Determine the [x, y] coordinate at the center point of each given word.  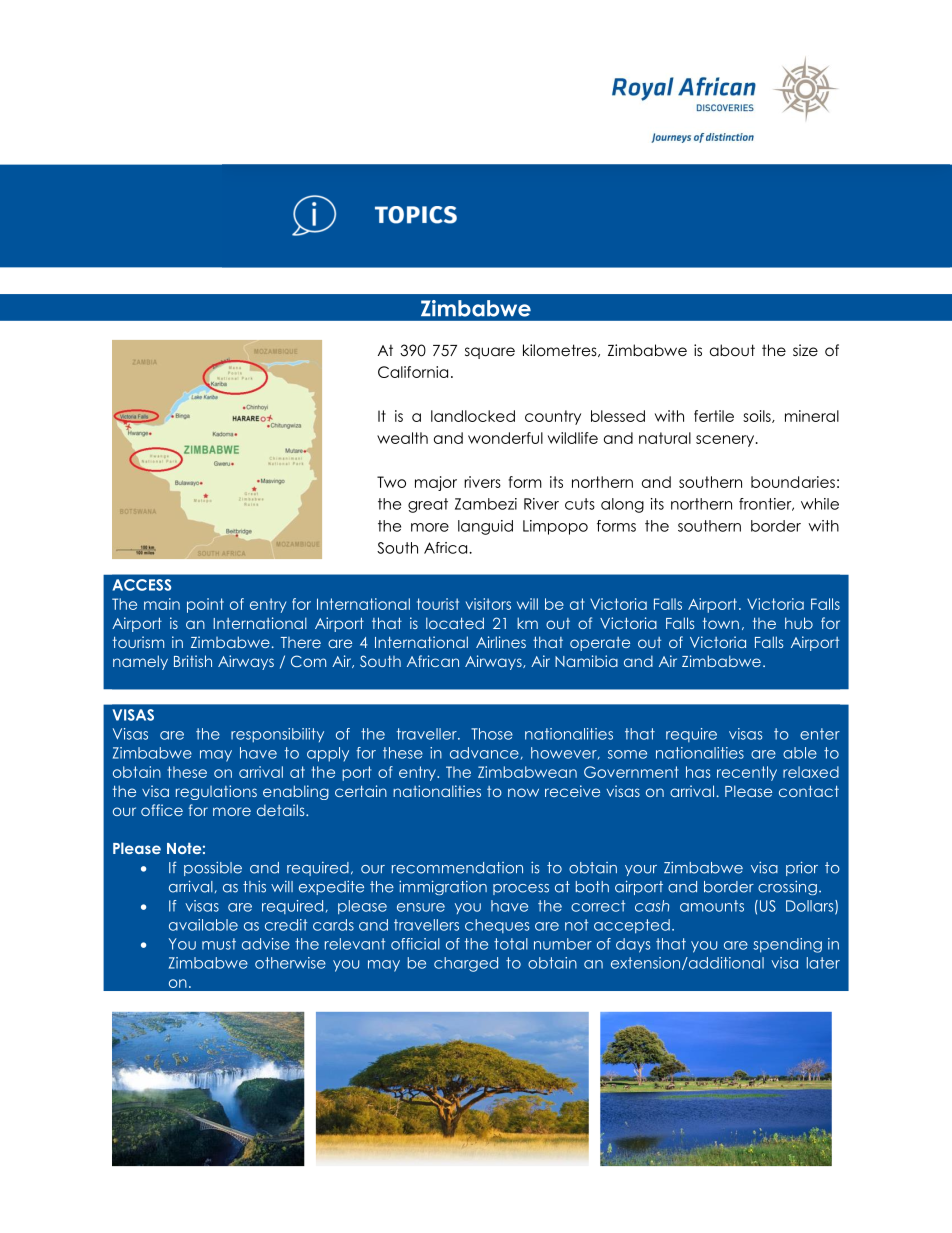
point [205, 605]
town [721, 623]
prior [802, 868]
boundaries [793, 482]
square [490, 353]
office [162, 810]
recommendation [457, 868]
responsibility [277, 735]
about [732, 350]
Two [391, 482]
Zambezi [486, 504]
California [413, 372]
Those [492, 734]
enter [820, 734]
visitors [488, 604]
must [219, 944]
